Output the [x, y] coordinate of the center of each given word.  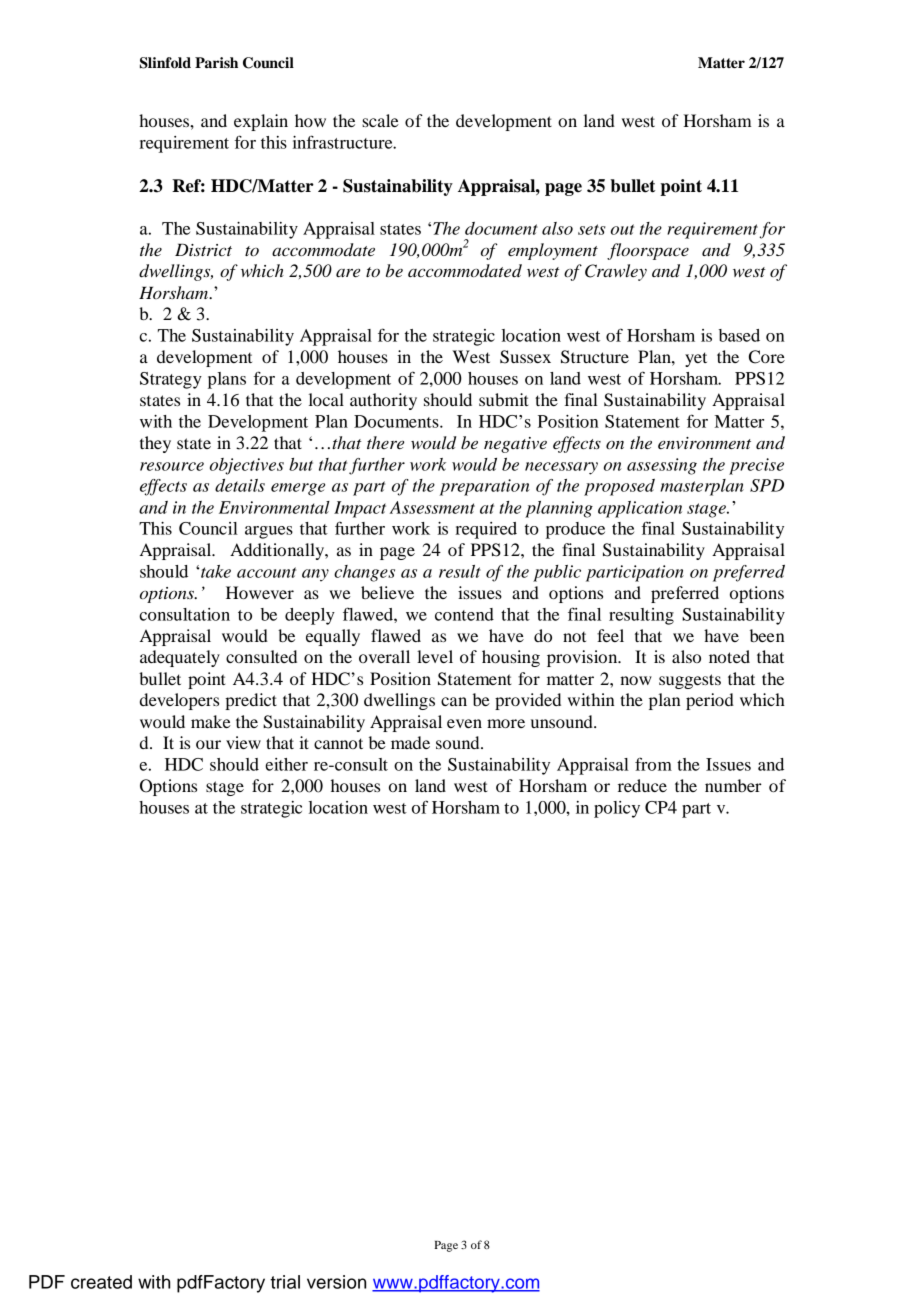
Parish [216, 63]
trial [285, 1282]
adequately [180, 658]
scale [380, 120]
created [101, 1282]
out [622, 229]
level [435, 656]
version [336, 1282]
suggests [690, 681]
